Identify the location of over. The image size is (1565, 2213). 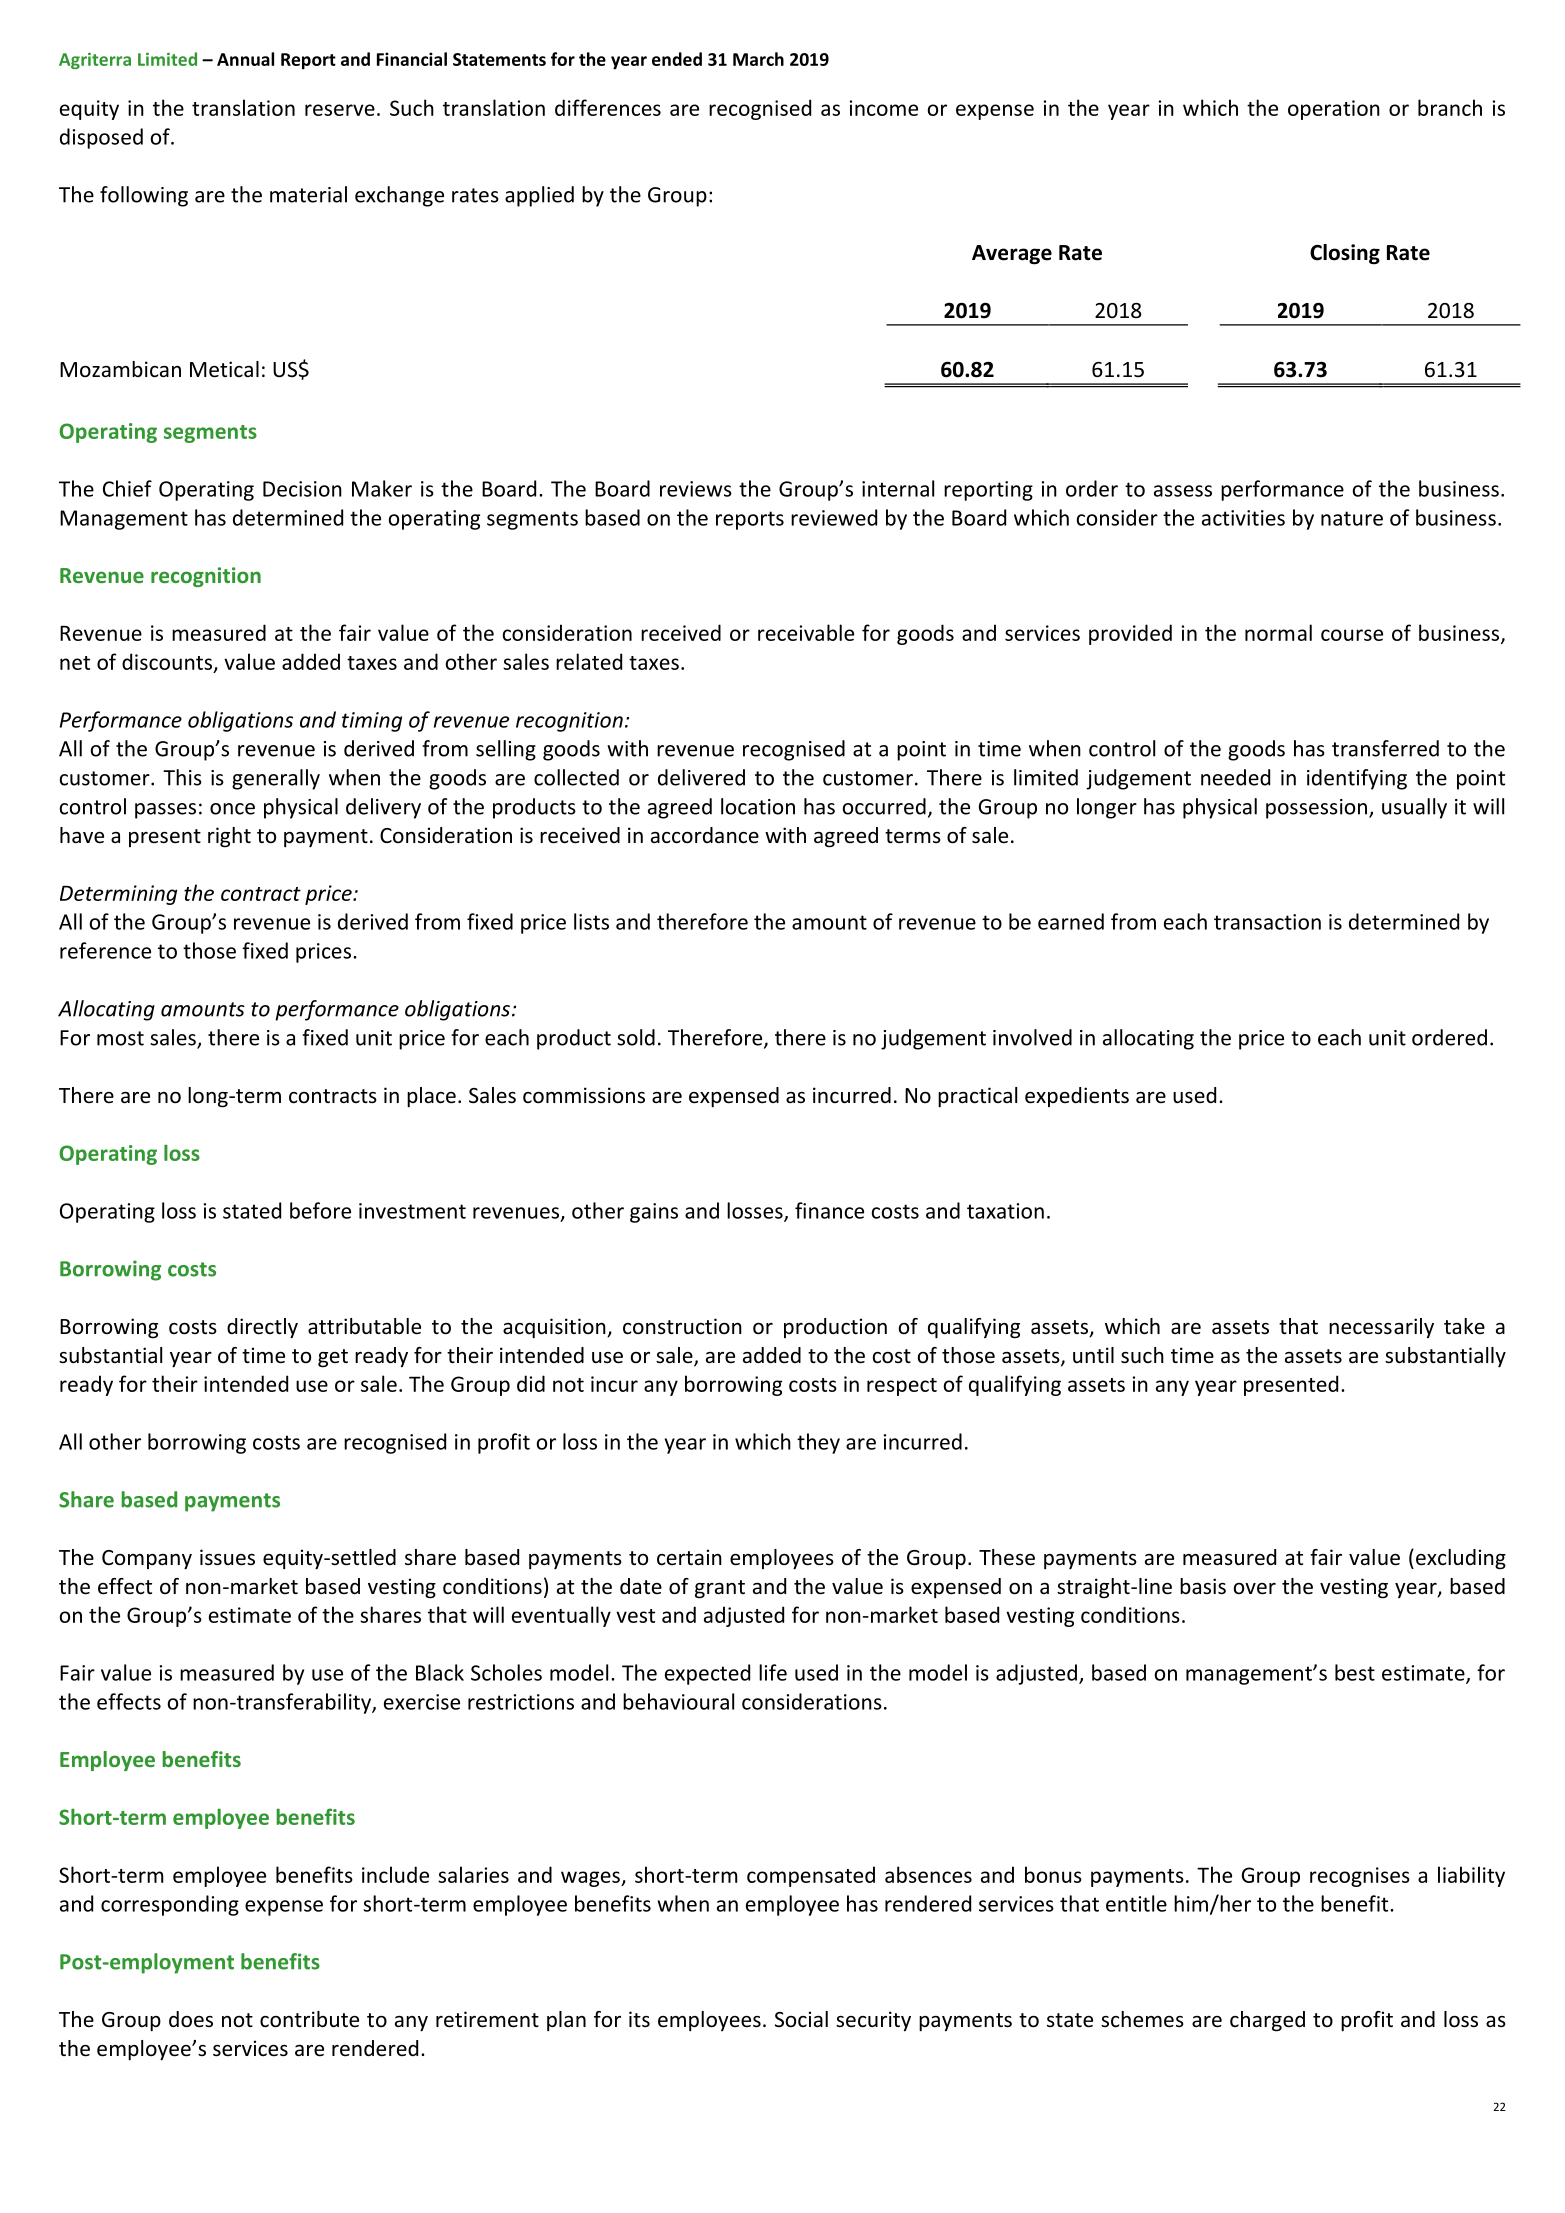
(1255, 1589).
